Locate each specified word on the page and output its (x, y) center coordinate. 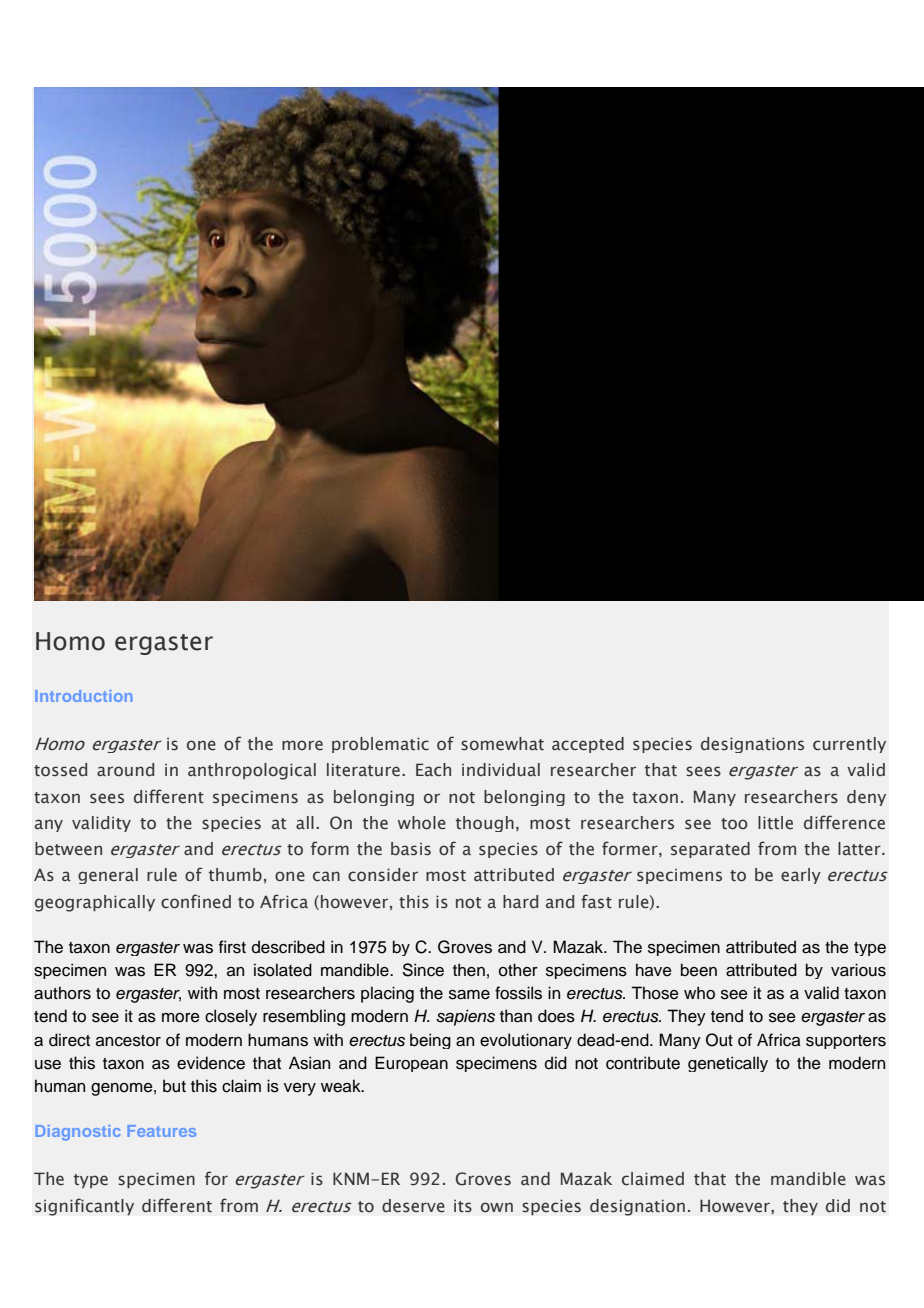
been (699, 970)
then (469, 970)
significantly (84, 1207)
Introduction (83, 696)
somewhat (502, 744)
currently (849, 745)
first (232, 947)
